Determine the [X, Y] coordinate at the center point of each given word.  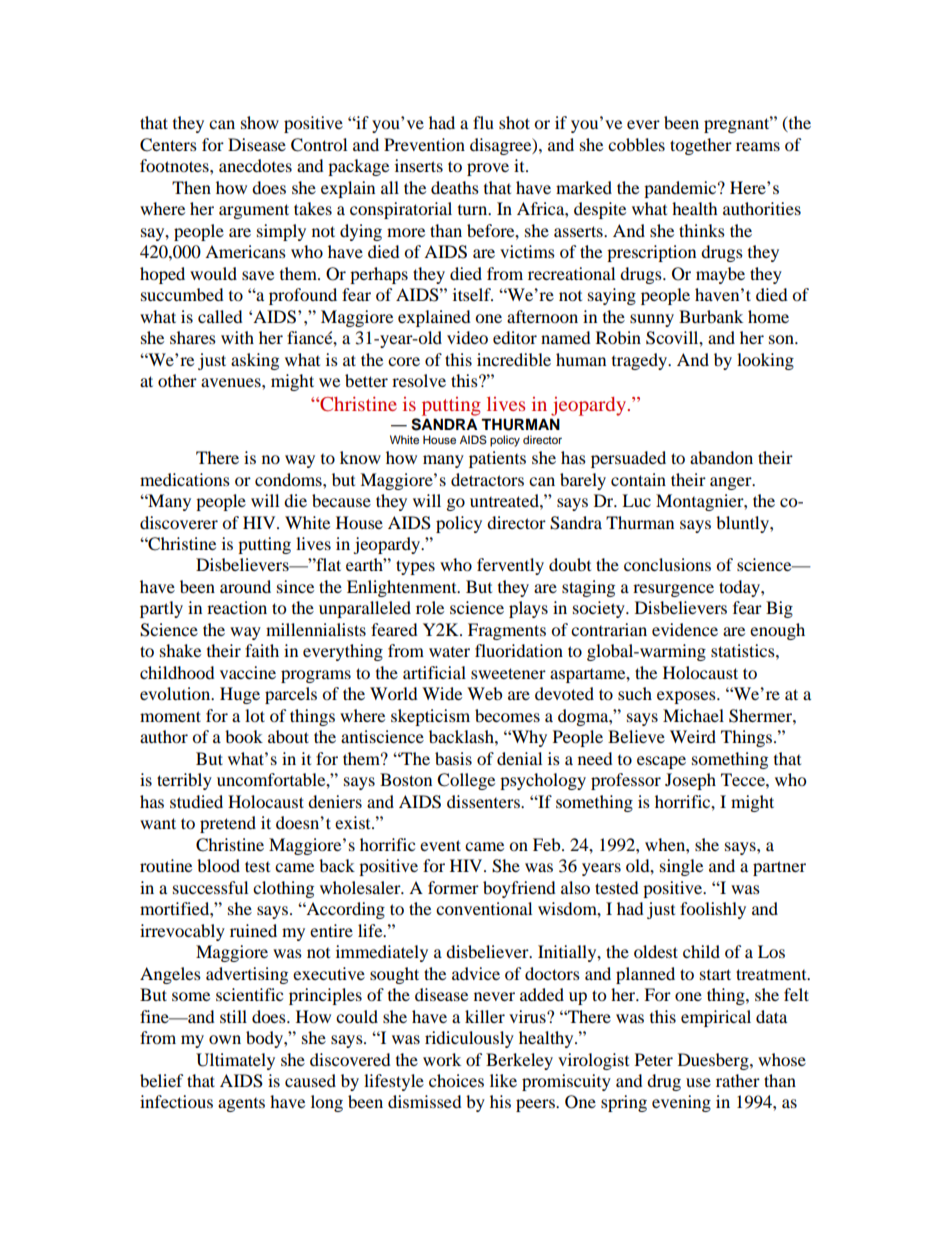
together [701, 146]
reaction [237, 607]
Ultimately [235, 1061]
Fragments [507, 631]
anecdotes [255, 165]
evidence [685, 629]
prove [488, 169]
